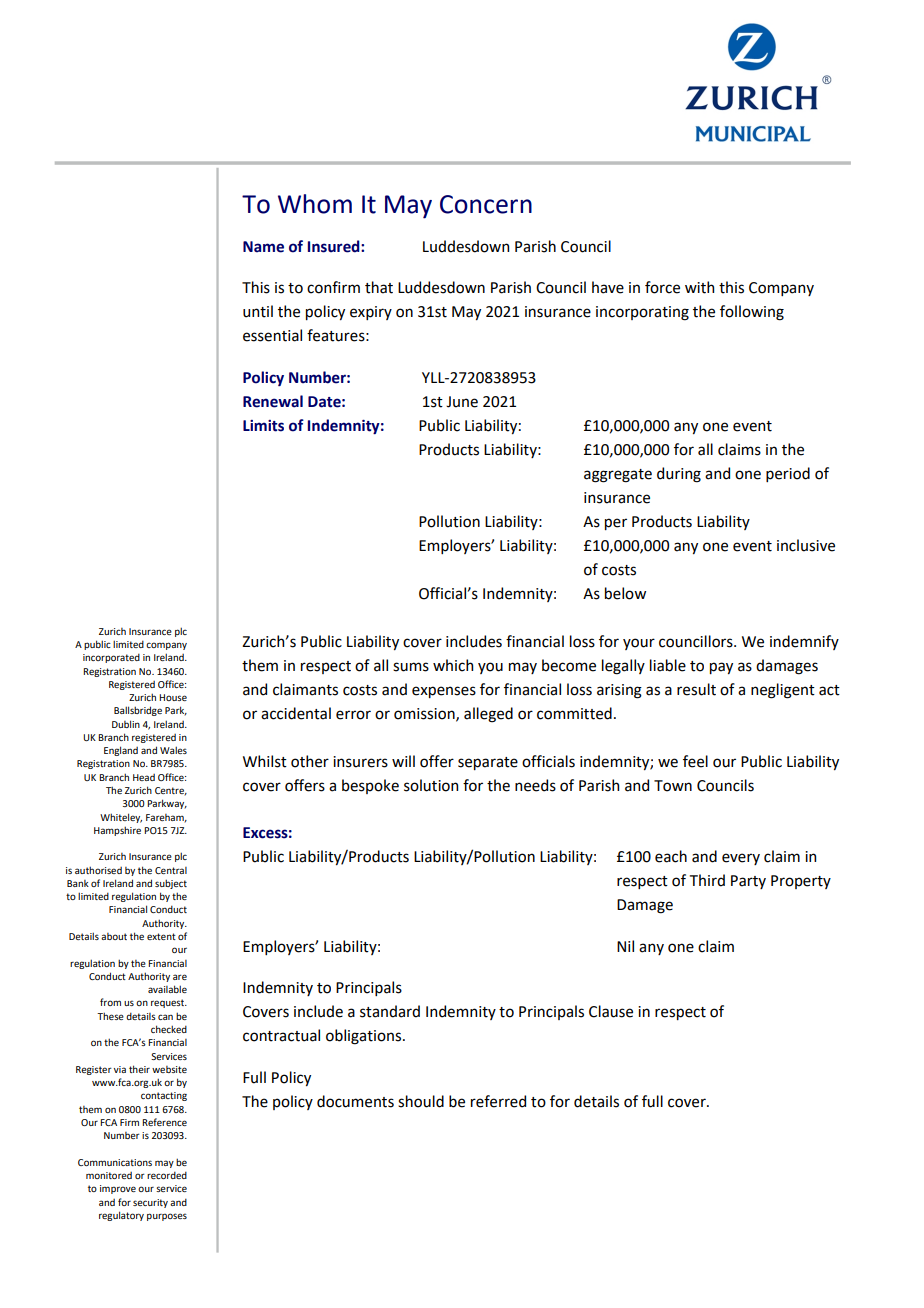 Image resolution: width=924 pixels, height=1308 pixels. What do you see at coordinates (263, 247) in the image?
I see `Name` at bounding box center [263, 247].
